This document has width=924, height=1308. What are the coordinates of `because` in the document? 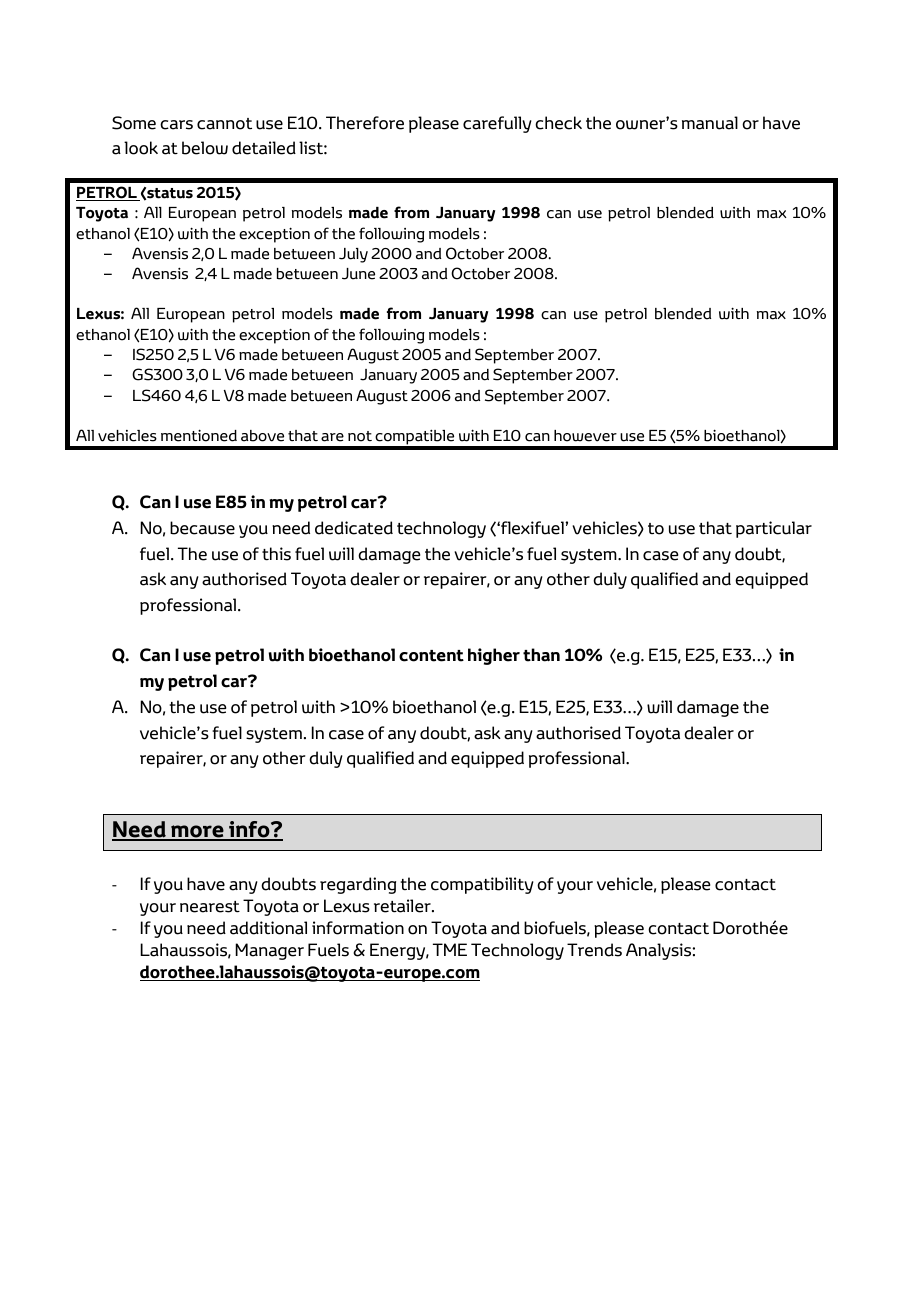 It's located at (202, 528).
